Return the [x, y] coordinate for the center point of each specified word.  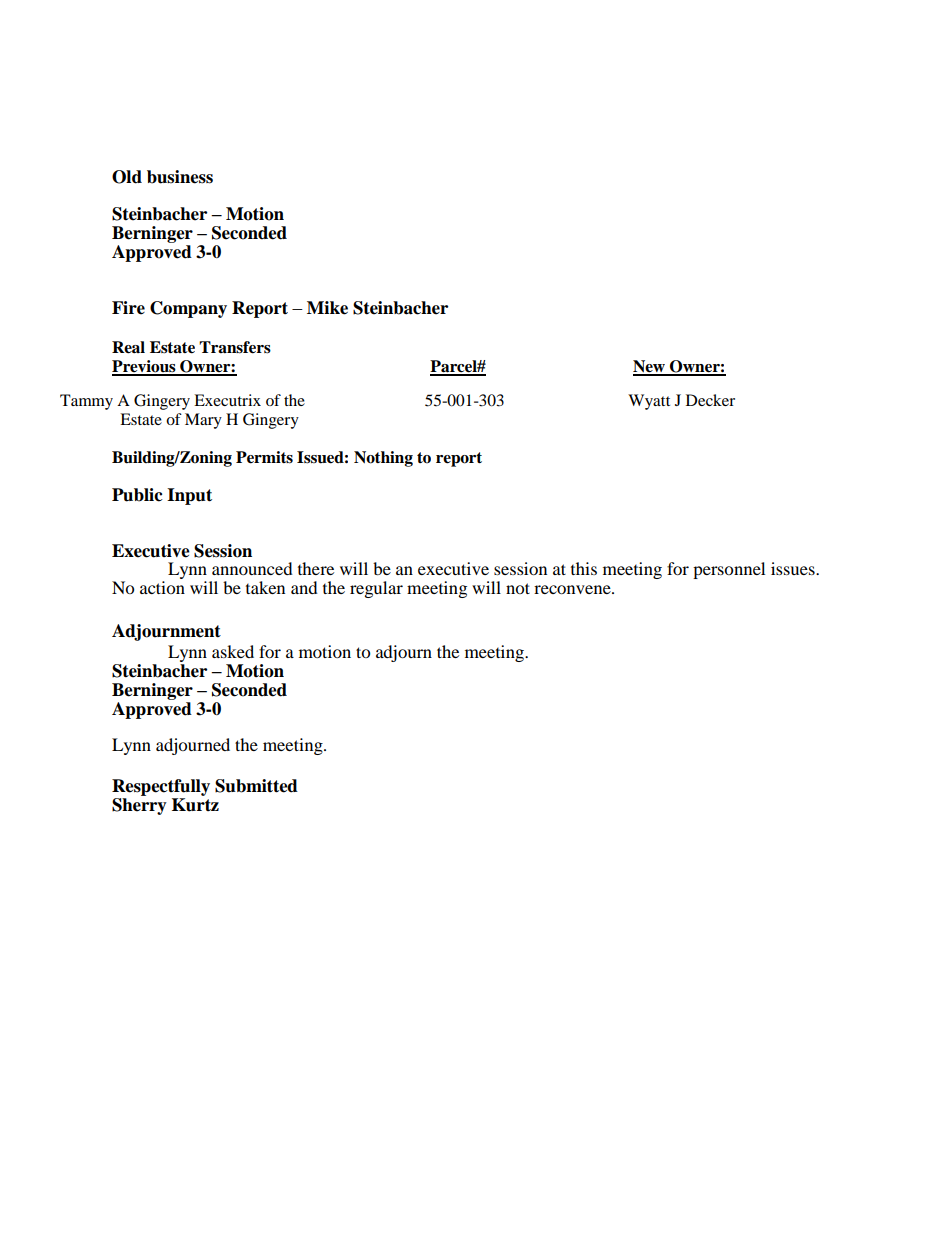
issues [794, 568]
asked [233, 651]
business [180, 177]
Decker [710, 400]
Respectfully [161, 787]
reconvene [573, 589]
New [650, 367]
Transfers [235, 347]
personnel [729, 570]
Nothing [383, 459]
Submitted [256, 786]
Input [189, 496]
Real [128, 347]
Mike [327, 308]
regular [376, 589]
